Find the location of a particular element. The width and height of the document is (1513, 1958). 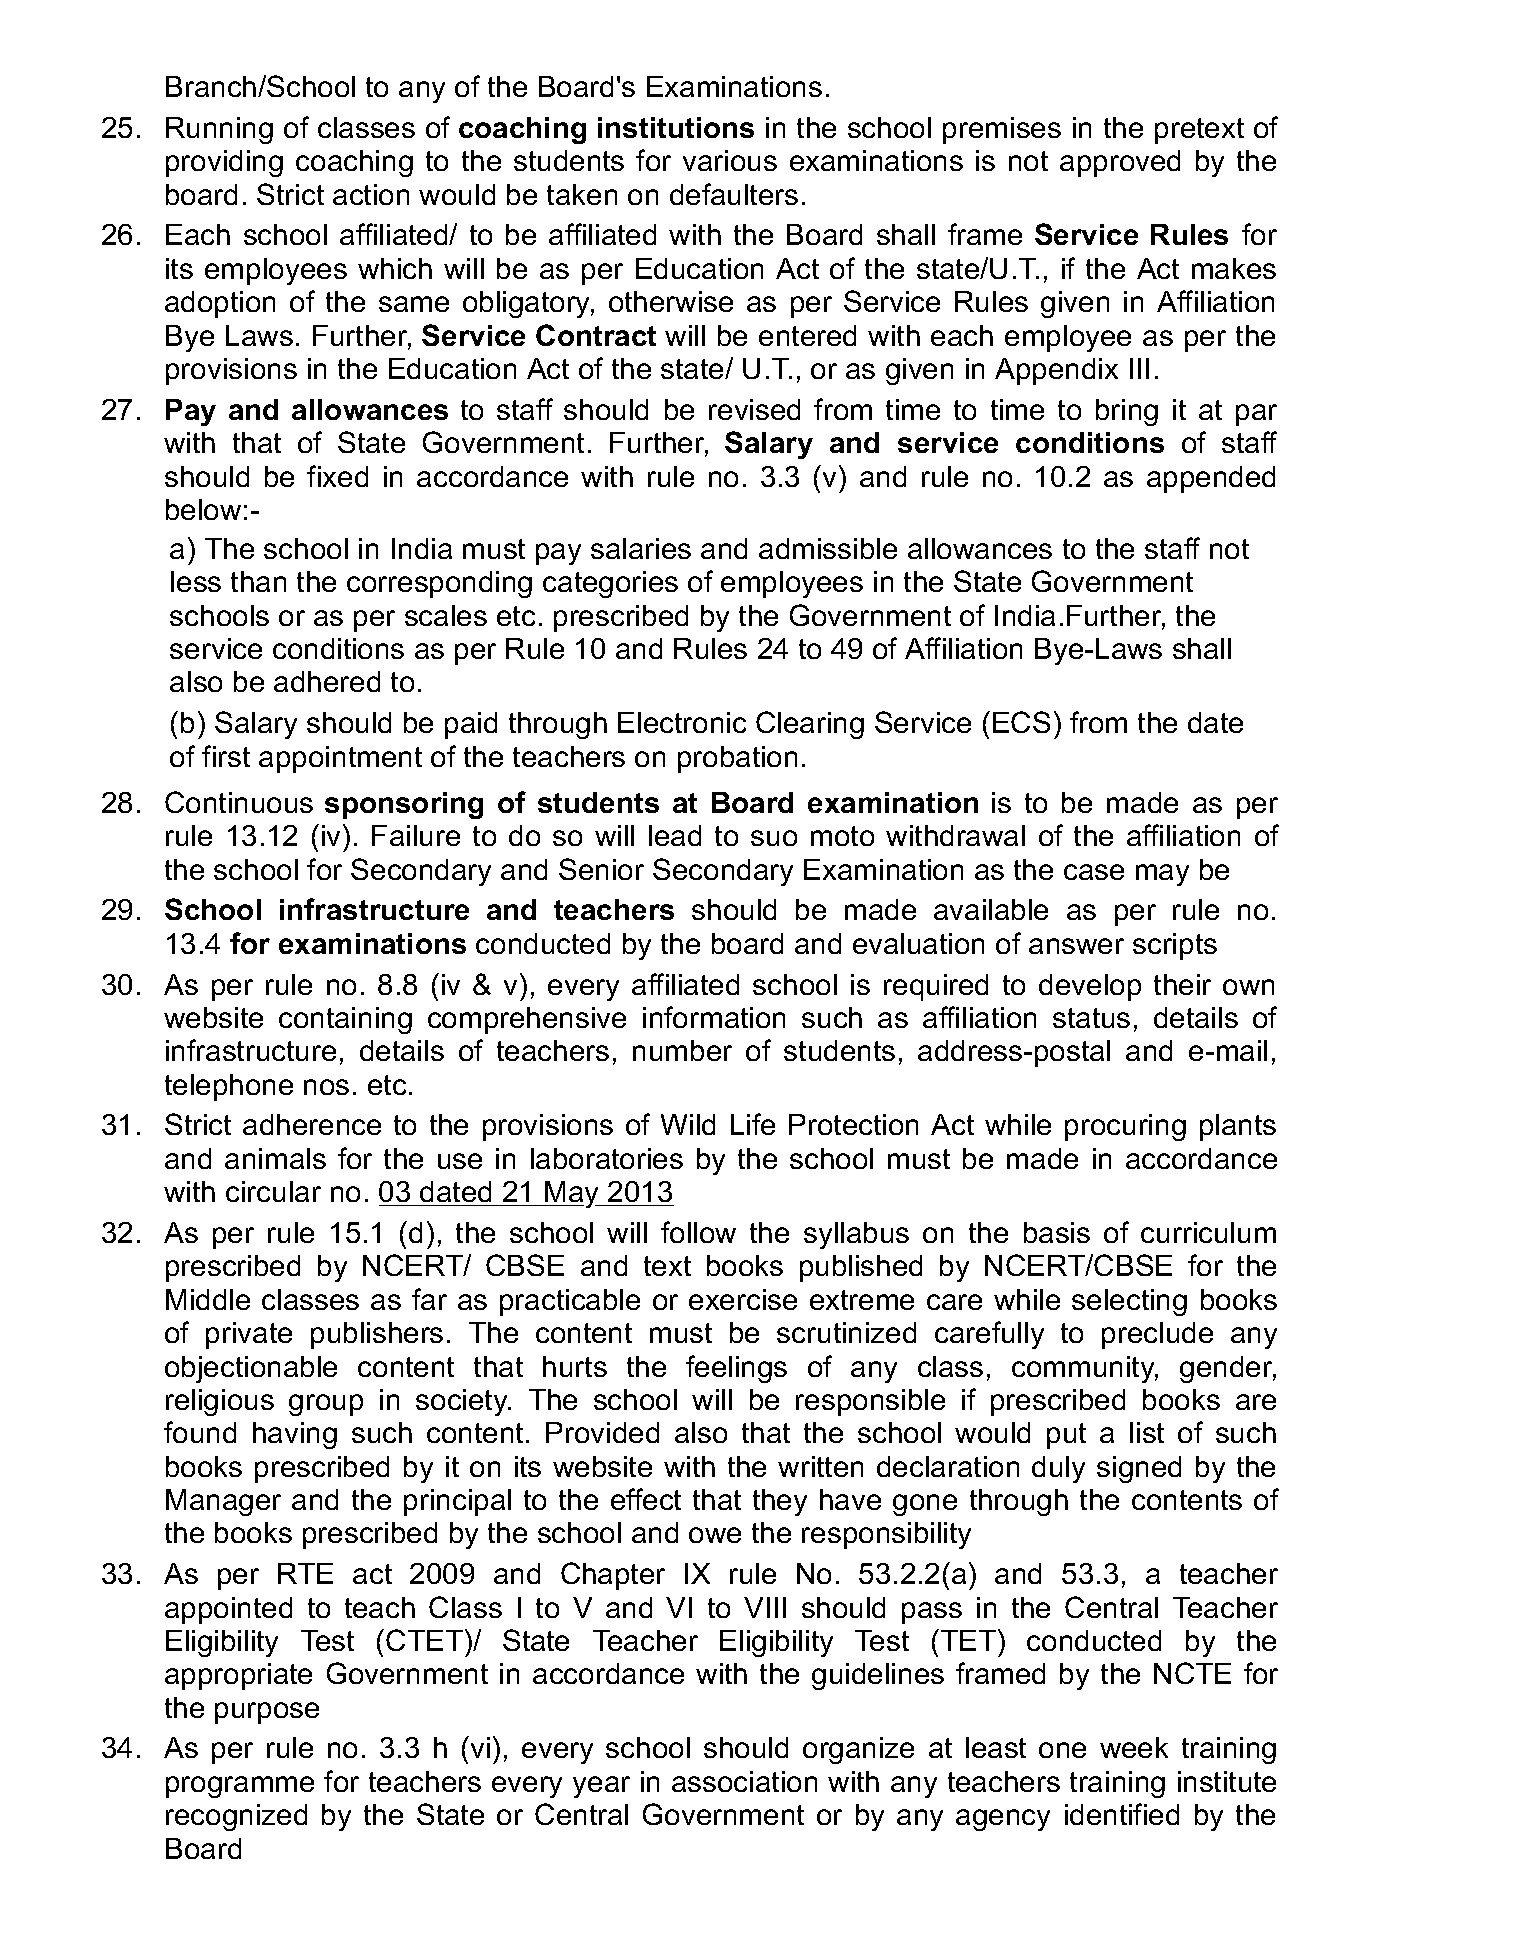

preclude is located at coordinates (1157, 1335).
